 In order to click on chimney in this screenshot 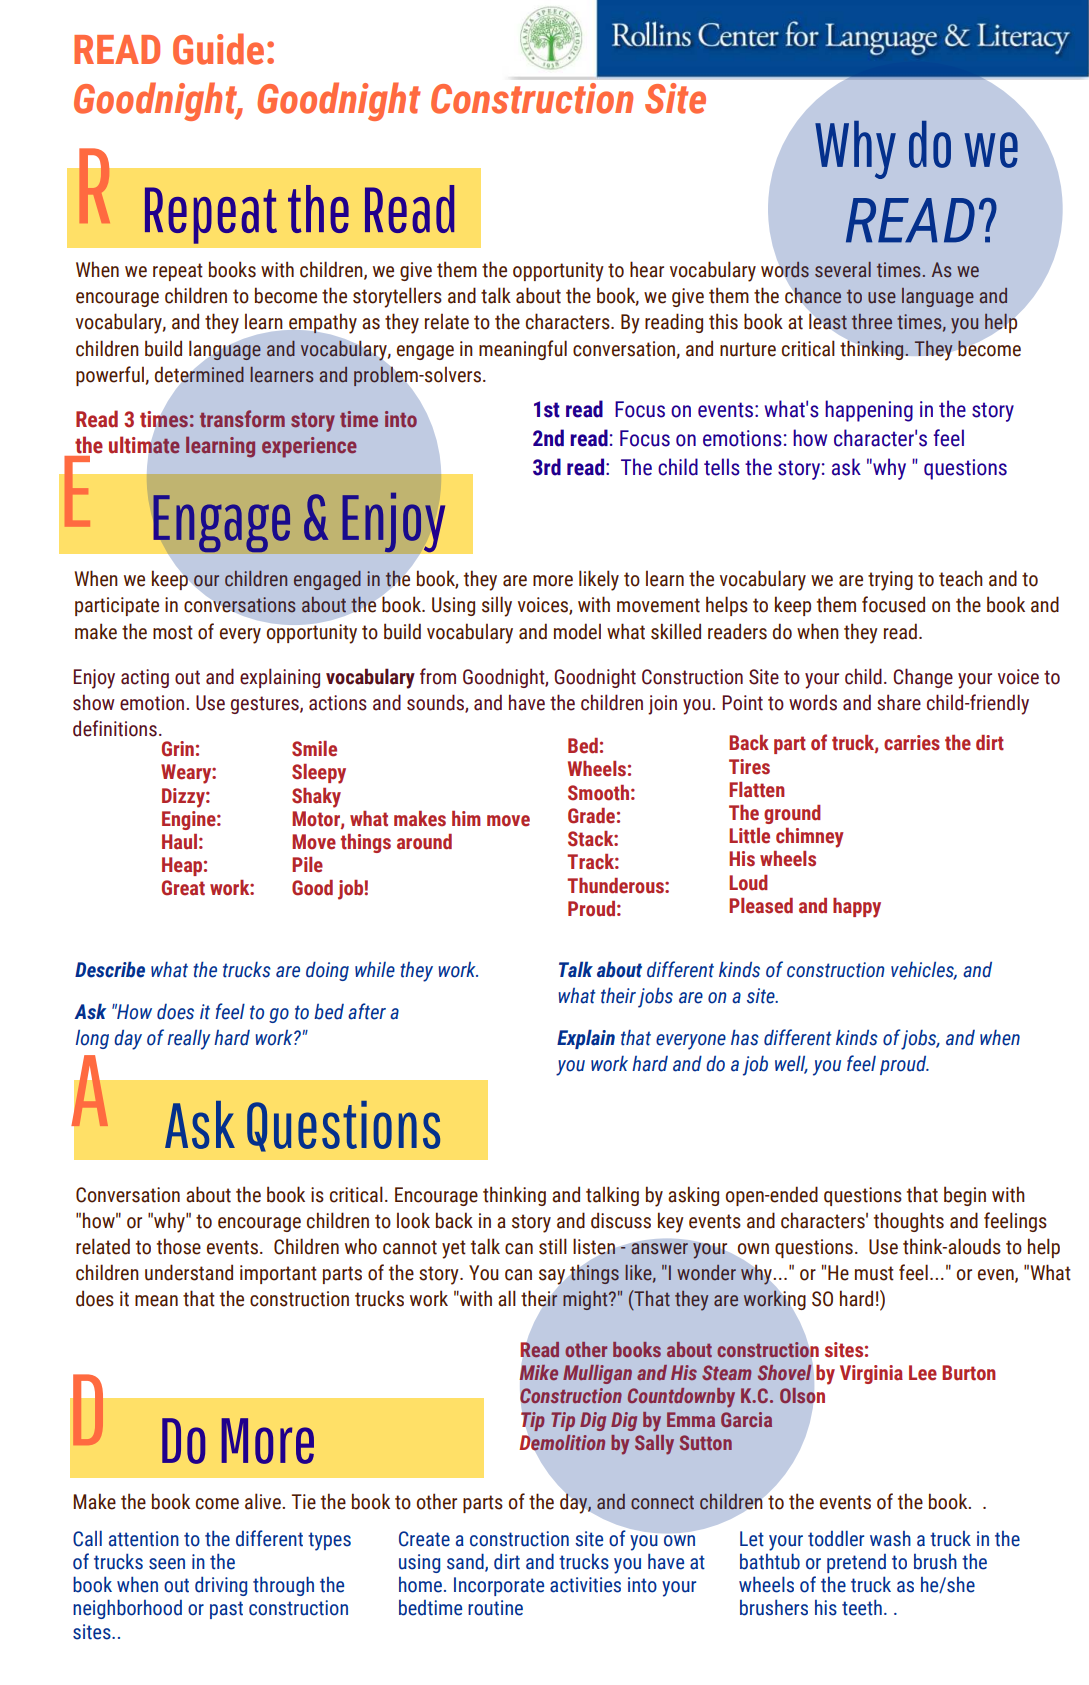, I will do `click(810, 838)`.
